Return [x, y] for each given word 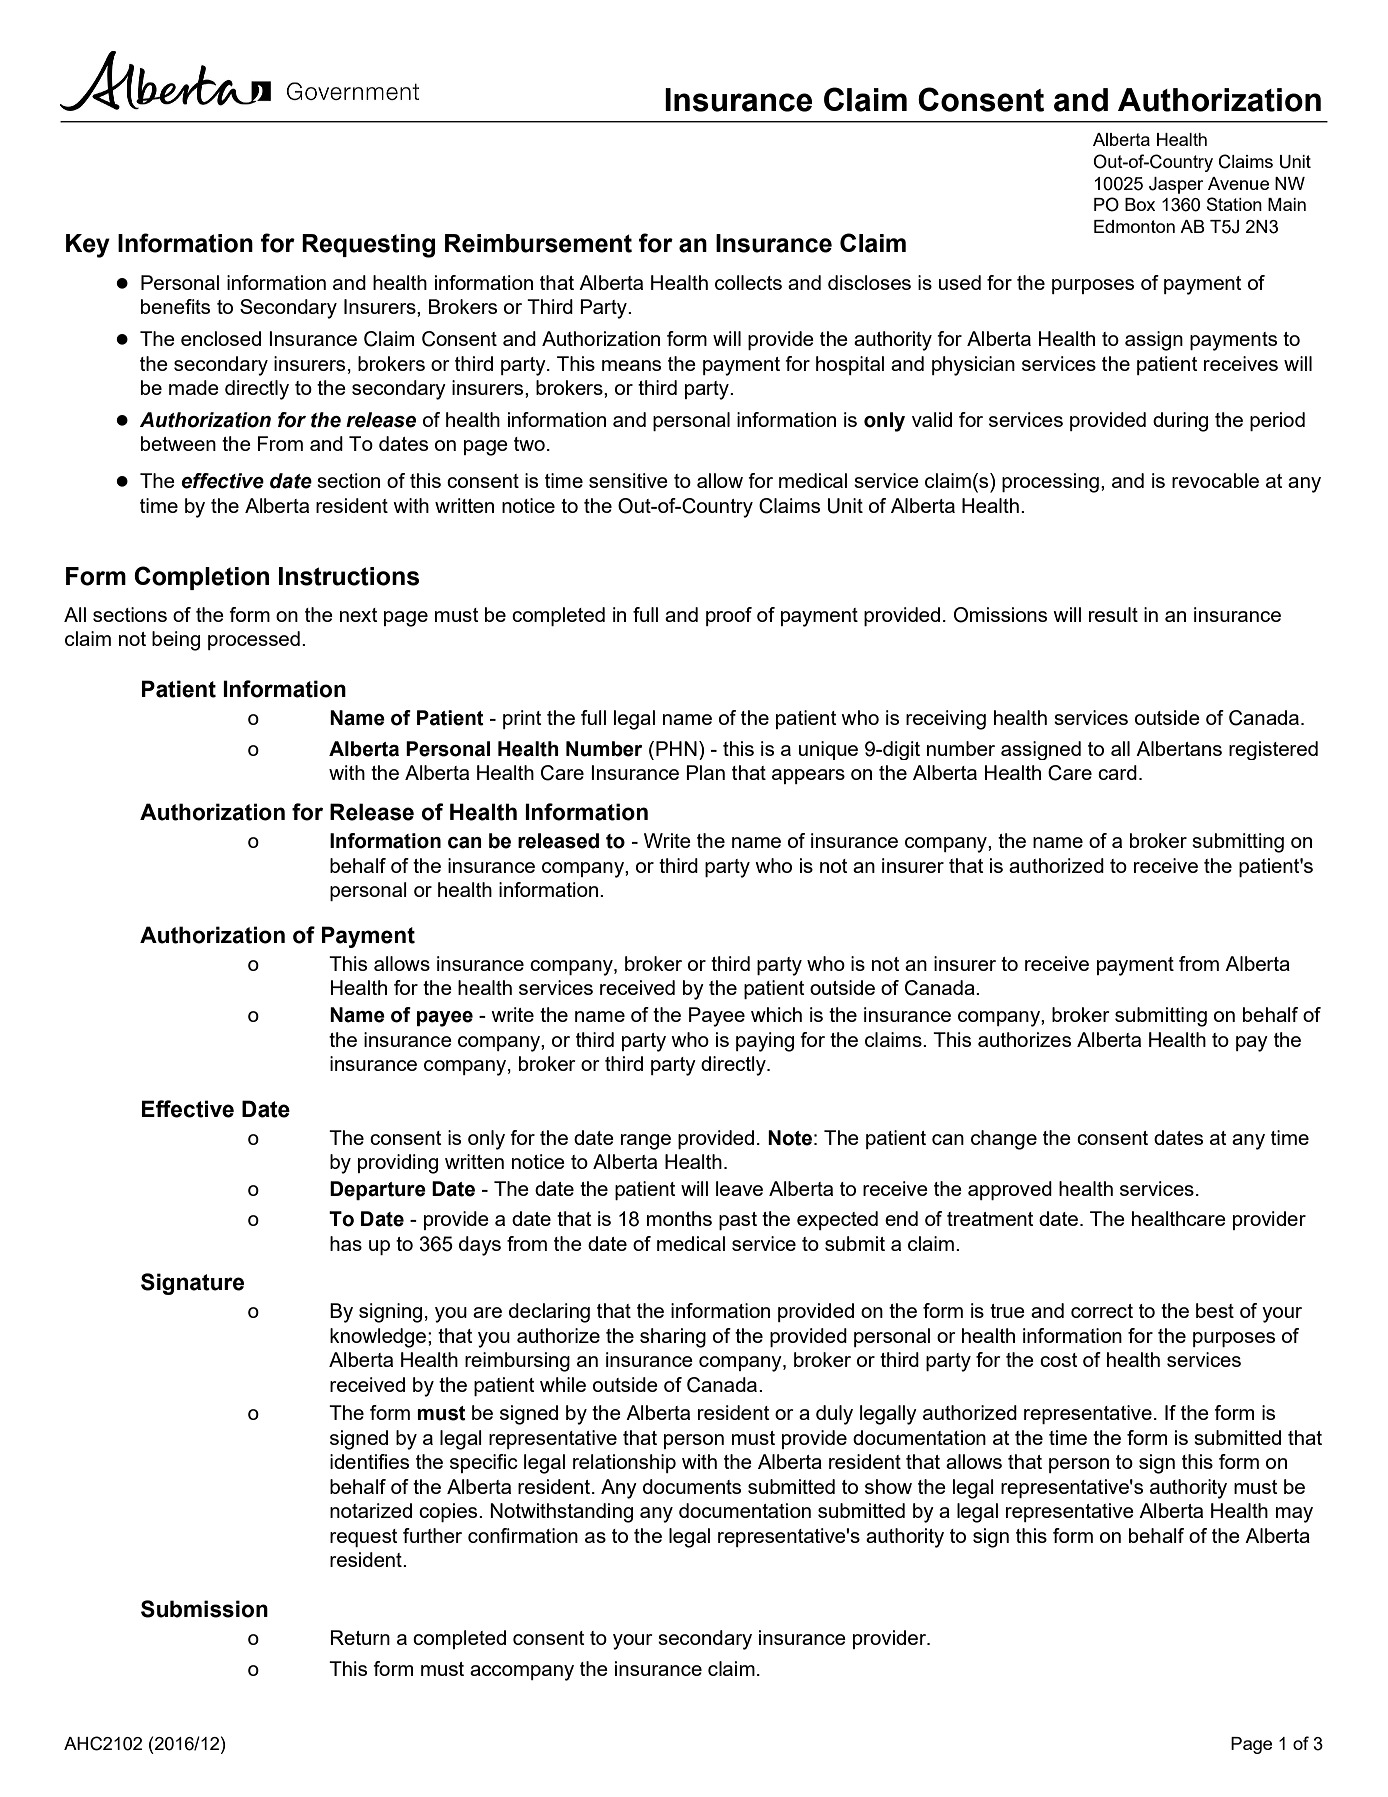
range [646, 1142]
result [1113, 614]
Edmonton [1134, 226]
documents [692, 1486]
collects [748, 282]
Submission [204, 1609]
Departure [378, 1190]
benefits [175, 306]
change [1004, 1140]
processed [254, 640]
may [1294, 1515]
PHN [676, 748]
